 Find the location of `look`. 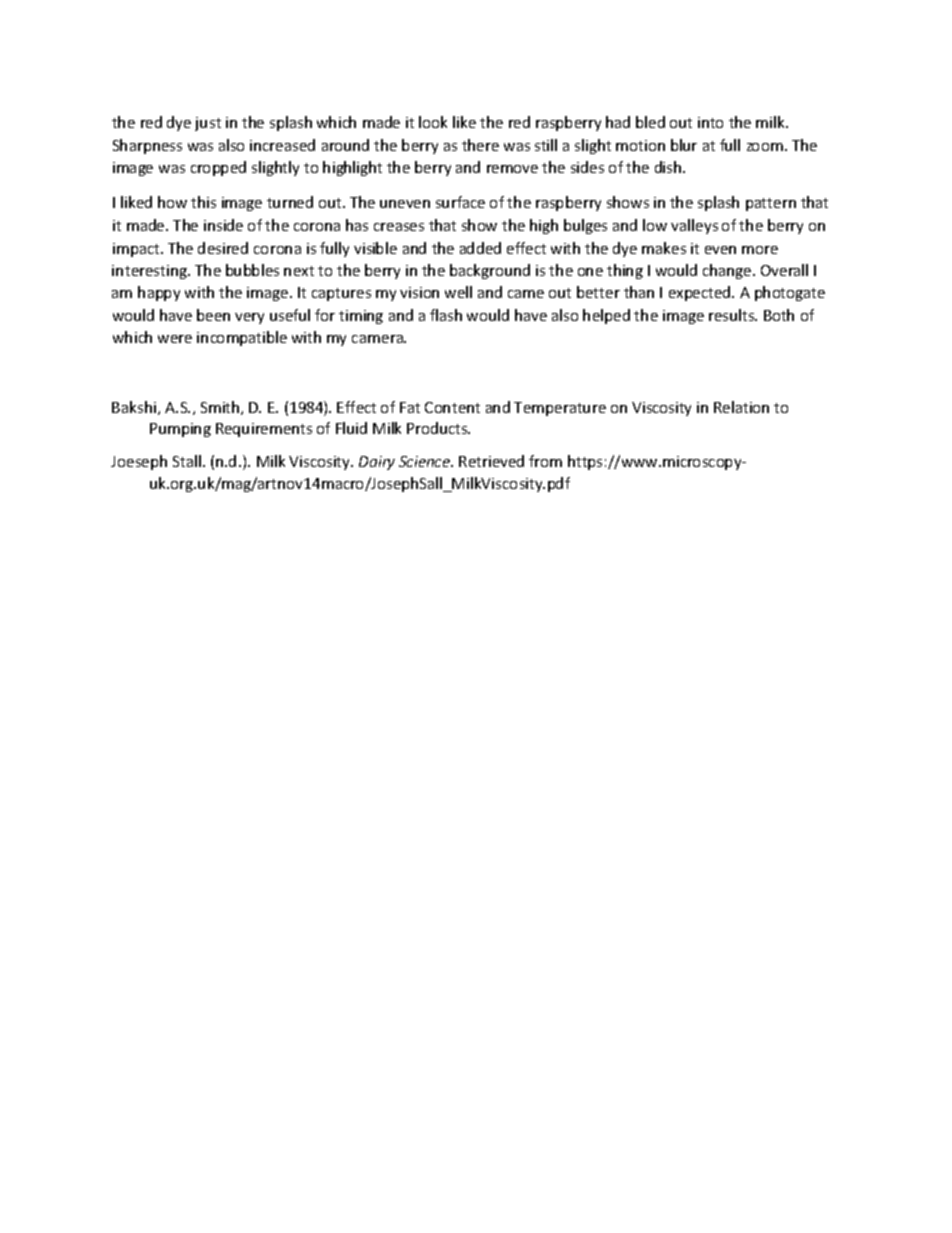

look is located at coordinates (433, 122).
